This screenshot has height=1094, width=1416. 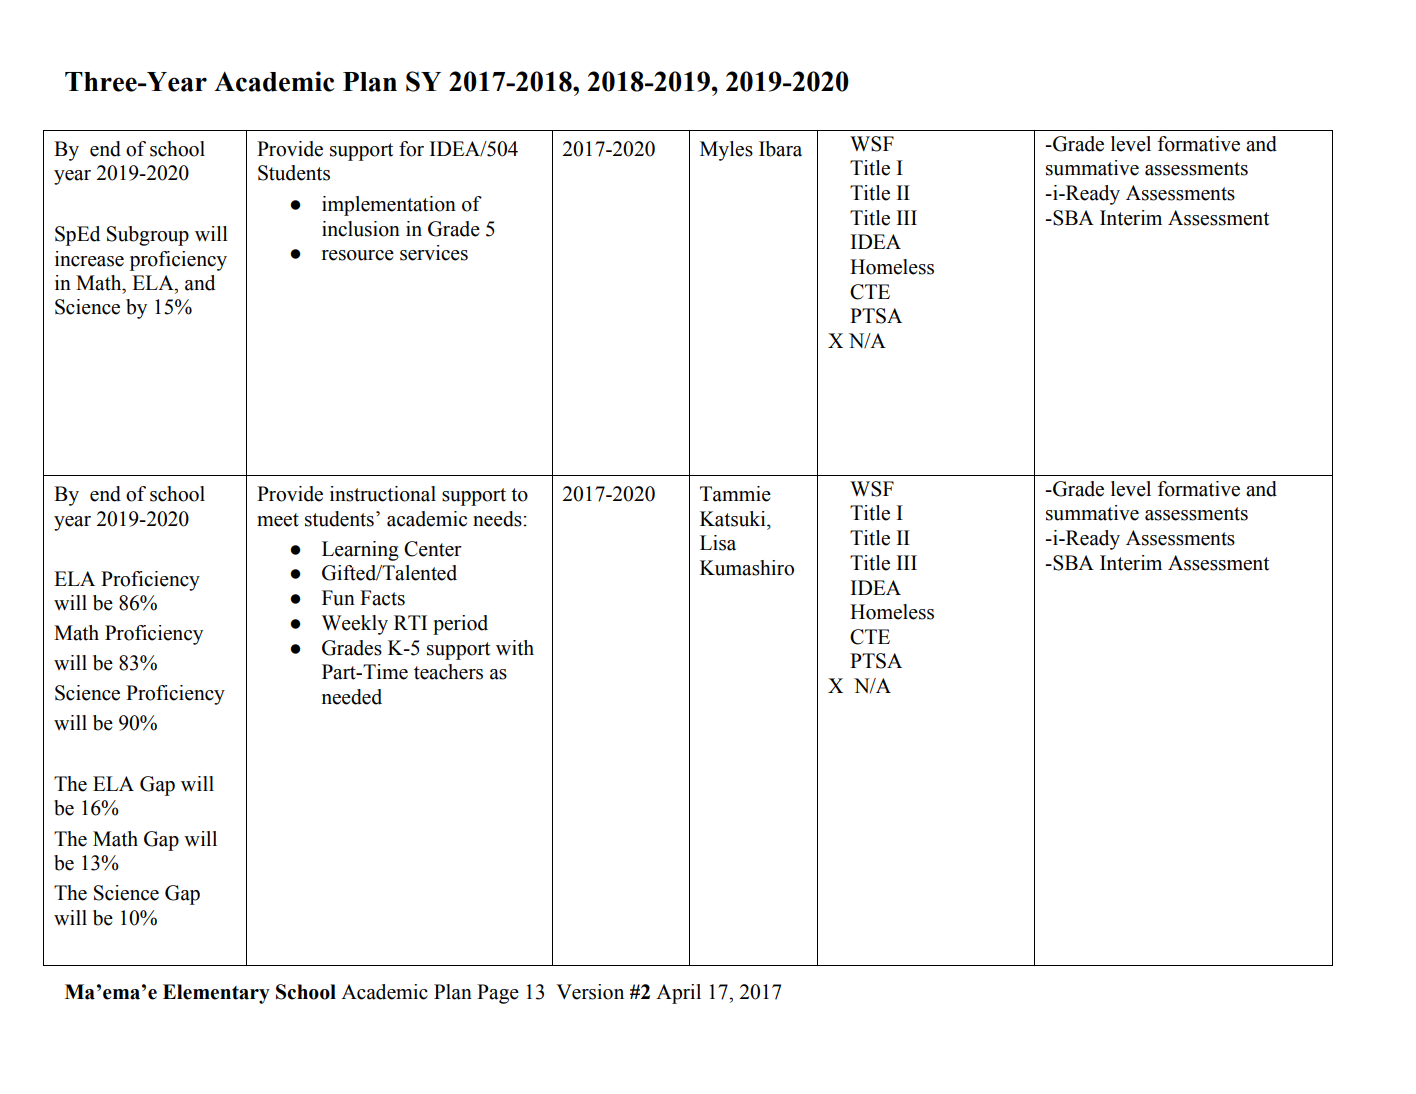 What do you see at coordinates (216, 994) in the screenshot?
I see `Elementary` at bounding box center [216, 994].
